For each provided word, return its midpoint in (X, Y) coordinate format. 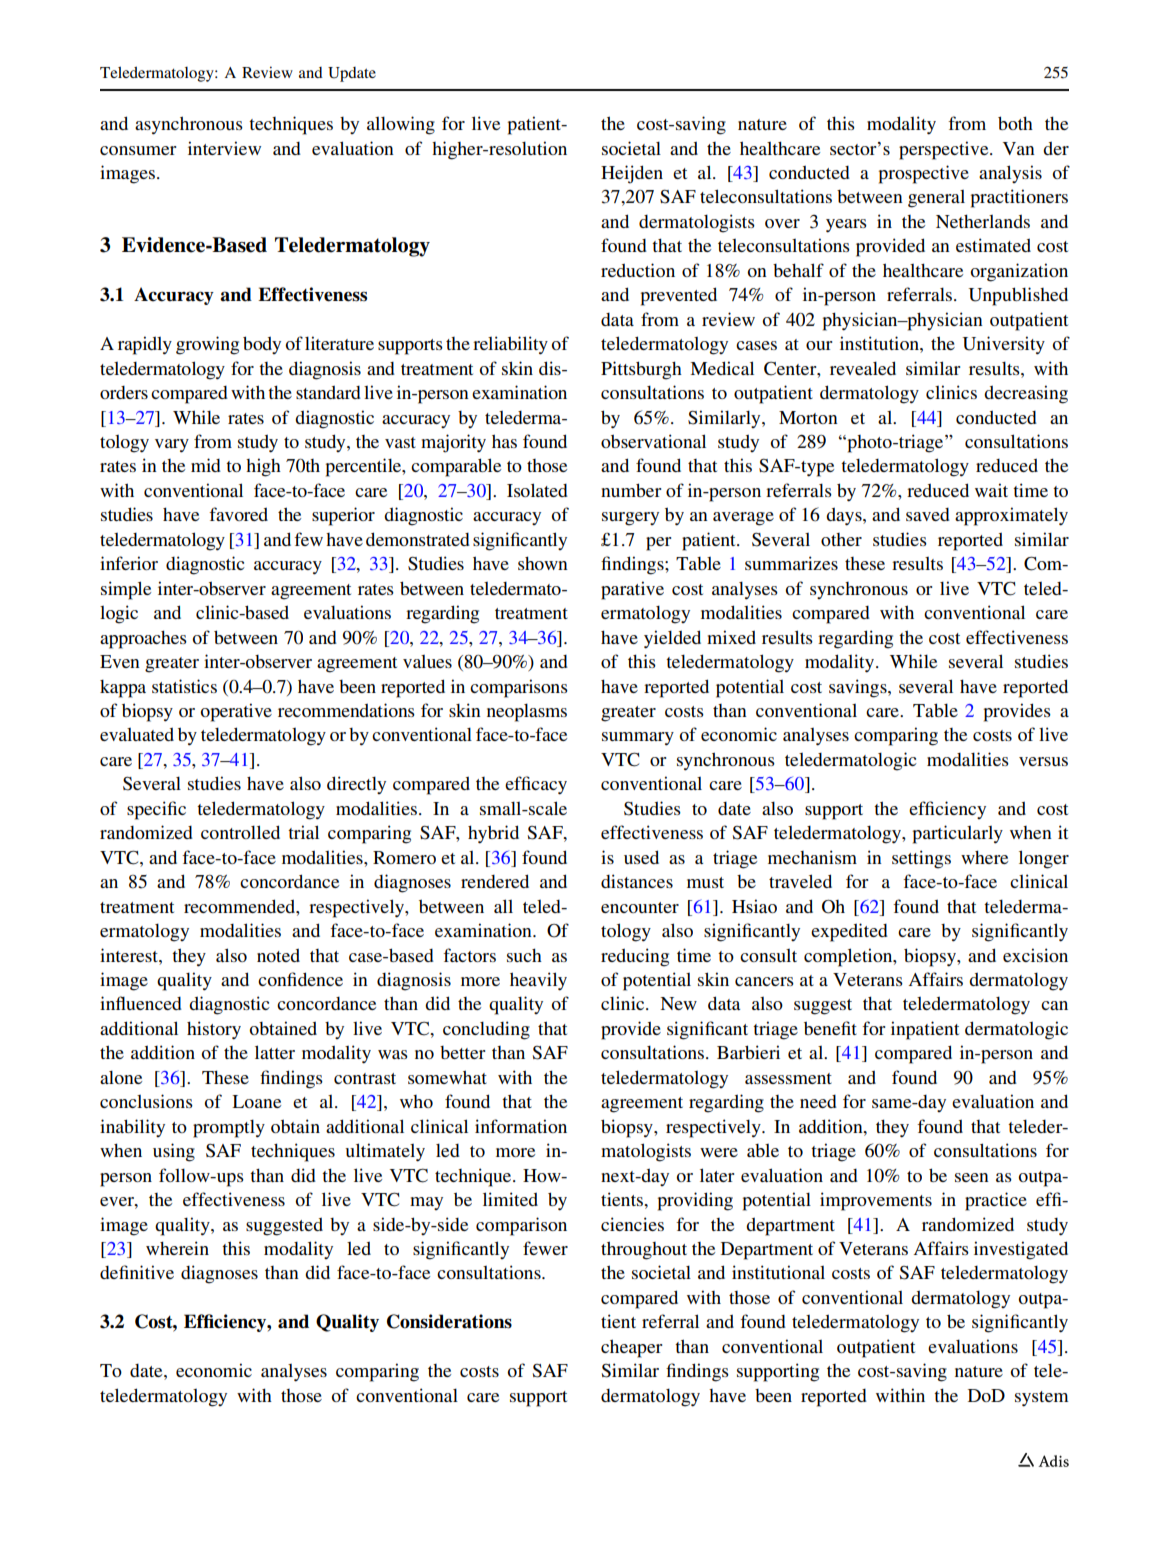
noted (278, 955)
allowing (401, 125)
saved (928, 514)
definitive (137, 1272)
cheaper (631, 1348)
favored (238, 514)
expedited (849, 932)
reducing (635, 957)
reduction (638, 270)
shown (543, 563)
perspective (945, 150)
